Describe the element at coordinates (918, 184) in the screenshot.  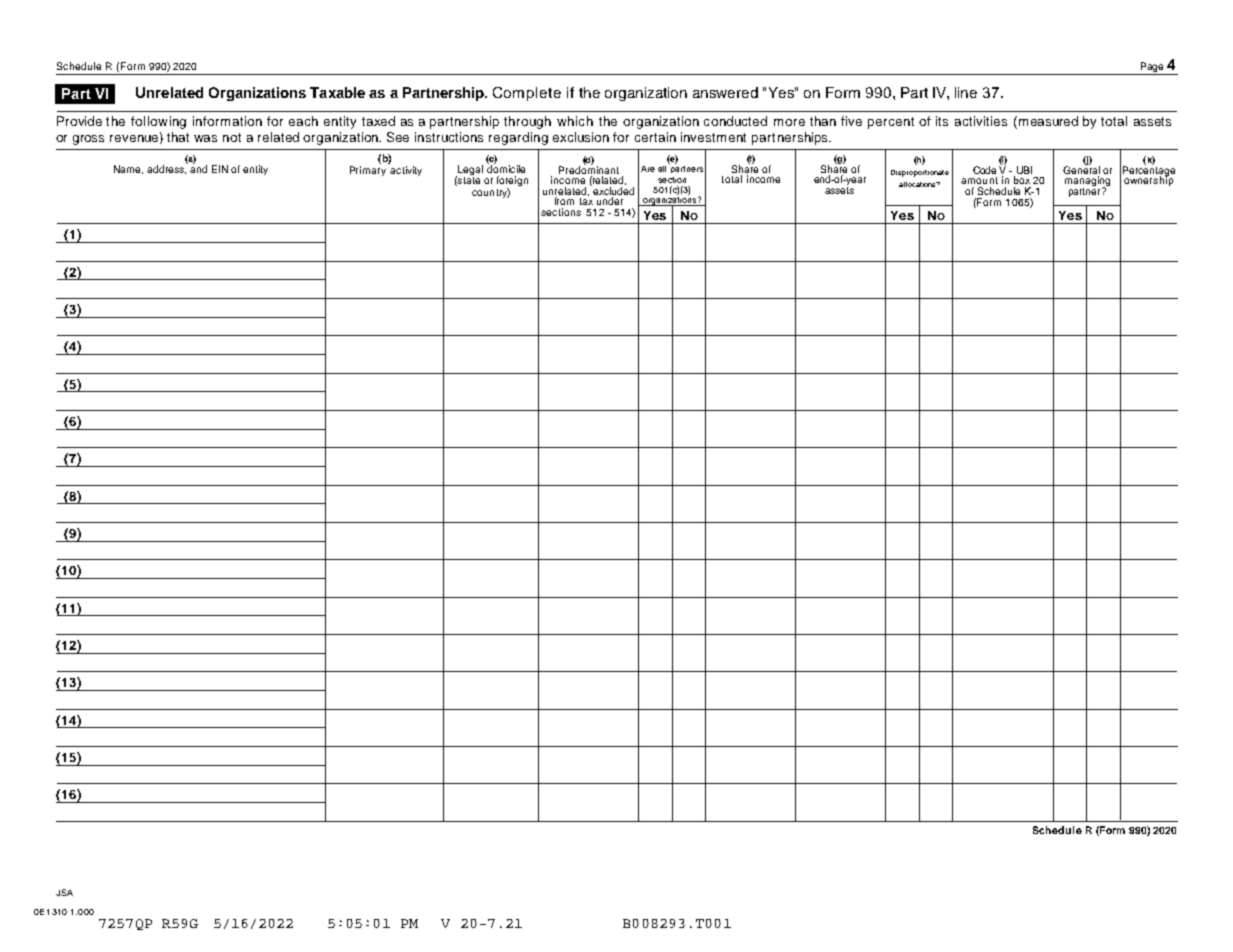
I see `allocations` at that location.
